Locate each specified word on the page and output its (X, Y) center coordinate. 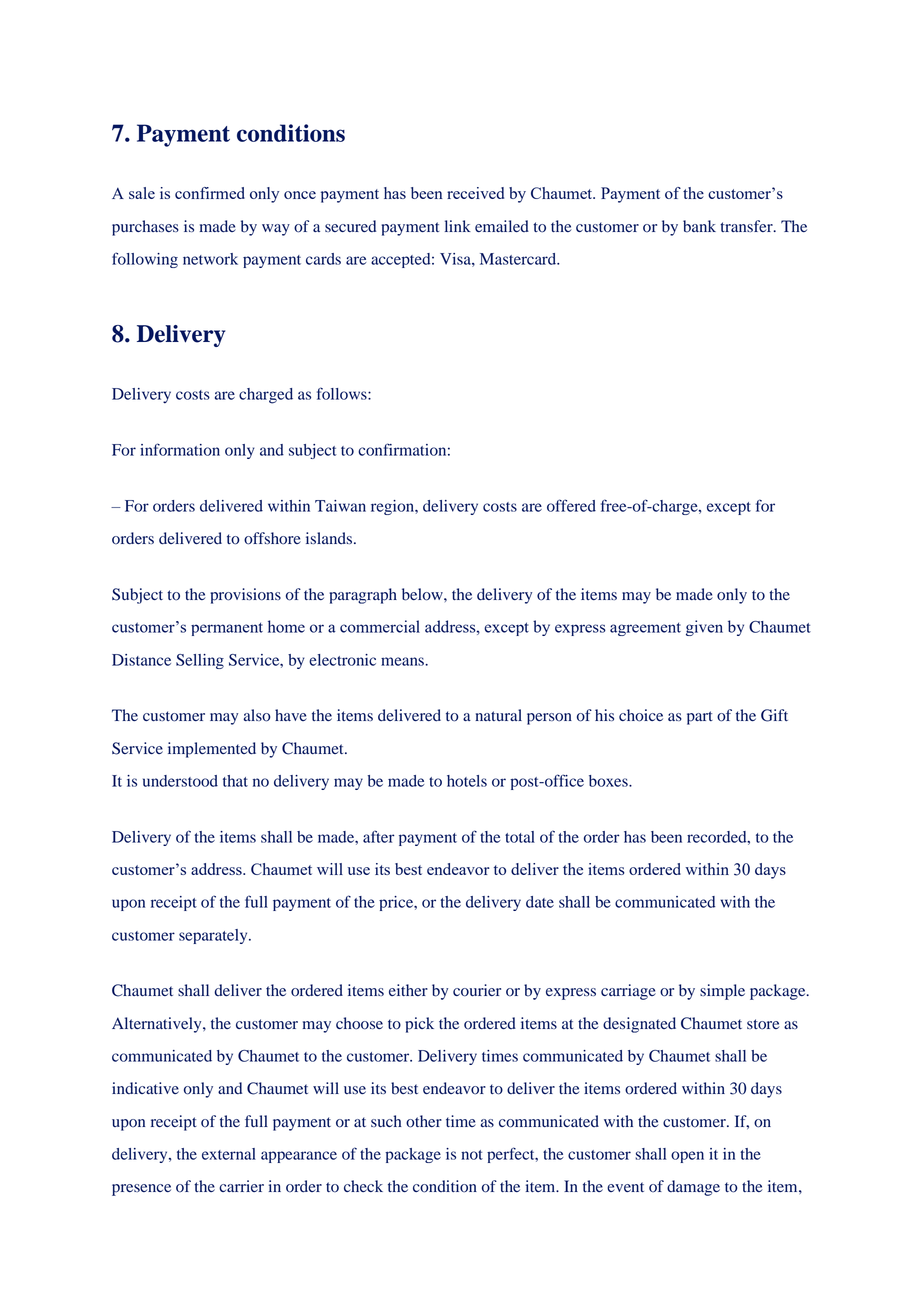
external (229, 1154)
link (458, 226)
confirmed (210, 193)
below (423, 594)
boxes (609, 781)
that (235, 781)
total (520, 837)
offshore (272, 538)
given (704, 628)
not (472, 1155)
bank (699, 226)
